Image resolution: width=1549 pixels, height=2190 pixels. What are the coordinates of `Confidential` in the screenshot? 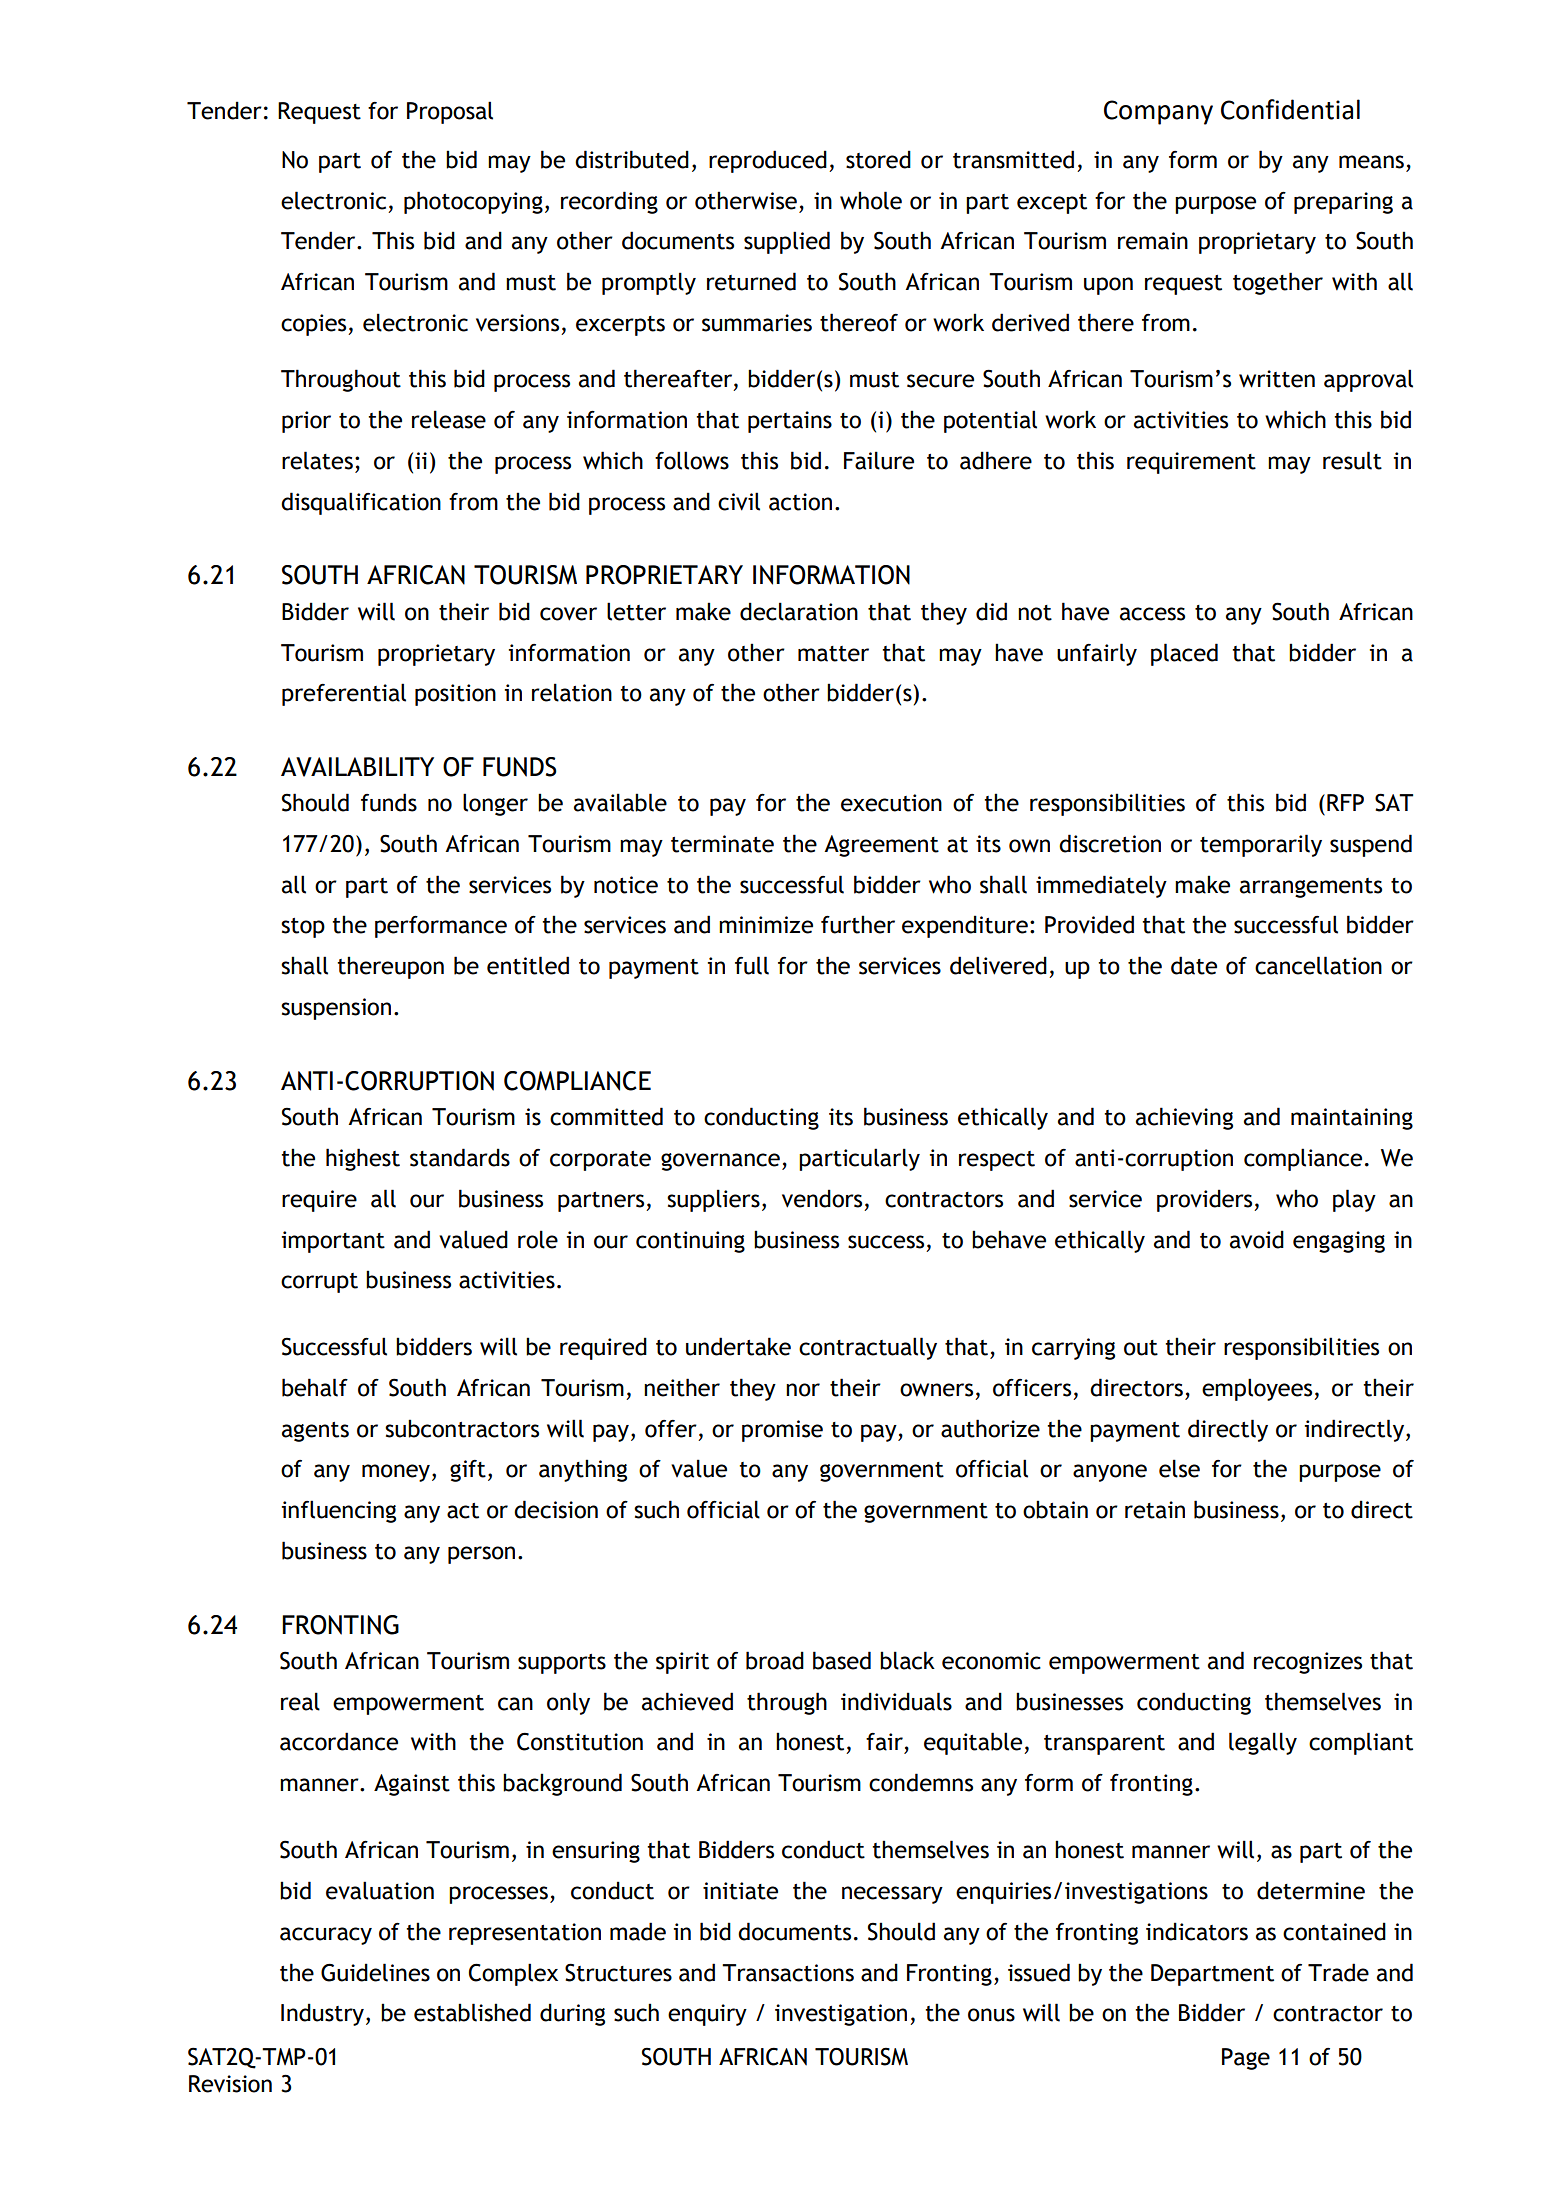 It's located at (1290, 109).
